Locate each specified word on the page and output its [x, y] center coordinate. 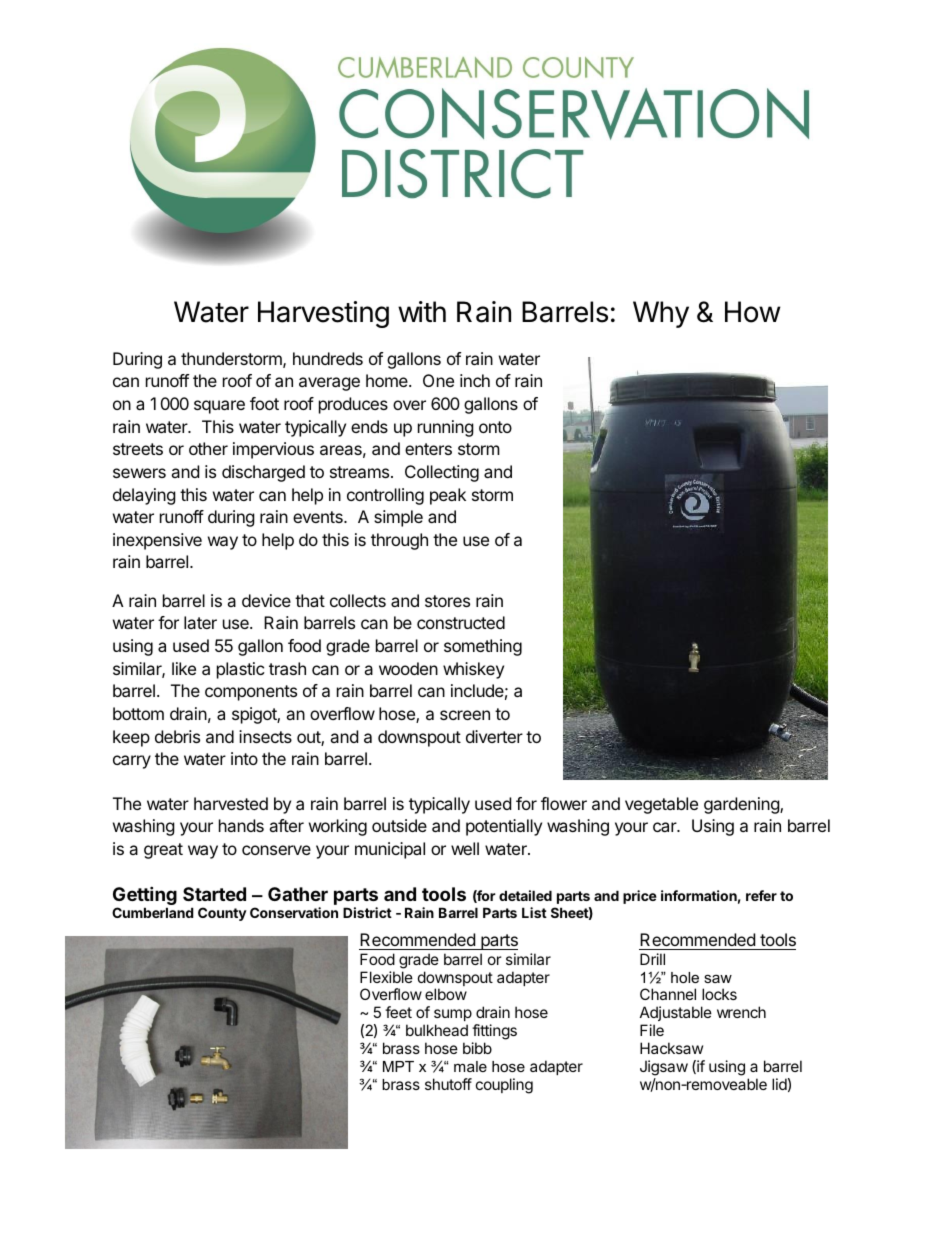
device [266, 600]
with [422, 311]
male [470, 1066]
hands [241, 825]
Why [661, 314]
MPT [398, 1066]
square [219, 407]
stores [447, 601]
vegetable [661, 805]
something [483, 647]
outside [399, 825]
